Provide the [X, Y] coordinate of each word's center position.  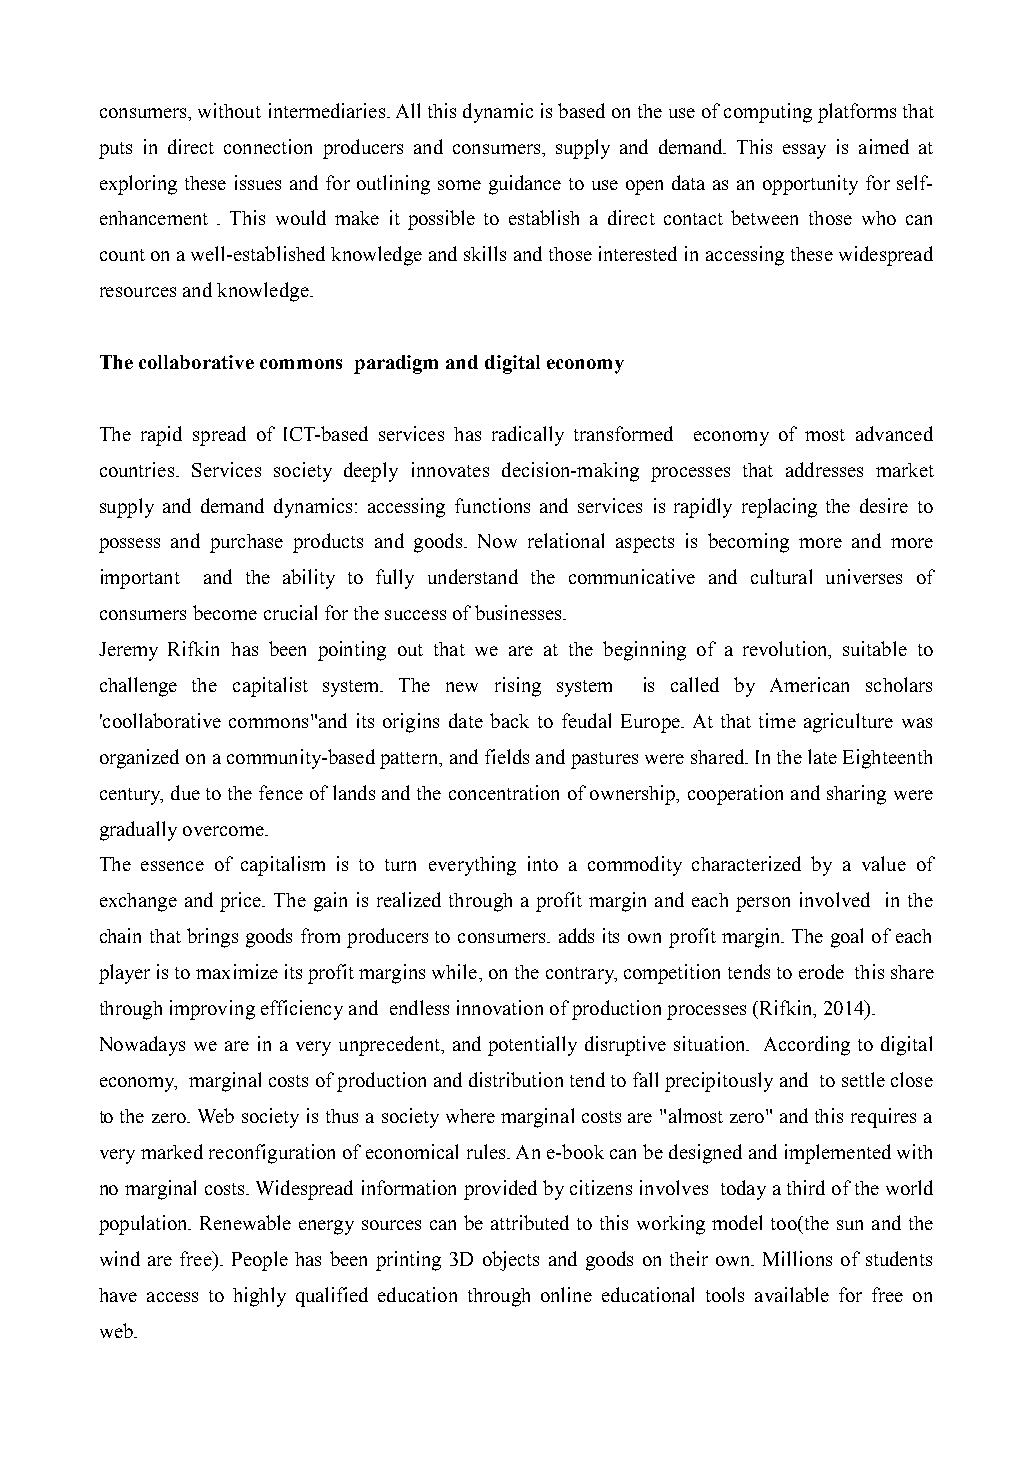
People [260, 1261]
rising [518, 687]
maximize [237, 971]
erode [821, 971]
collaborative [196, 362]
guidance [525, 185]
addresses [824, 469]
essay [804, 151]
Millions [797, 1258]
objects [511, 1261]
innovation [500, 1007]
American [809, 684]
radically [528, 436]
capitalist [270, 687]
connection [268, 146]
